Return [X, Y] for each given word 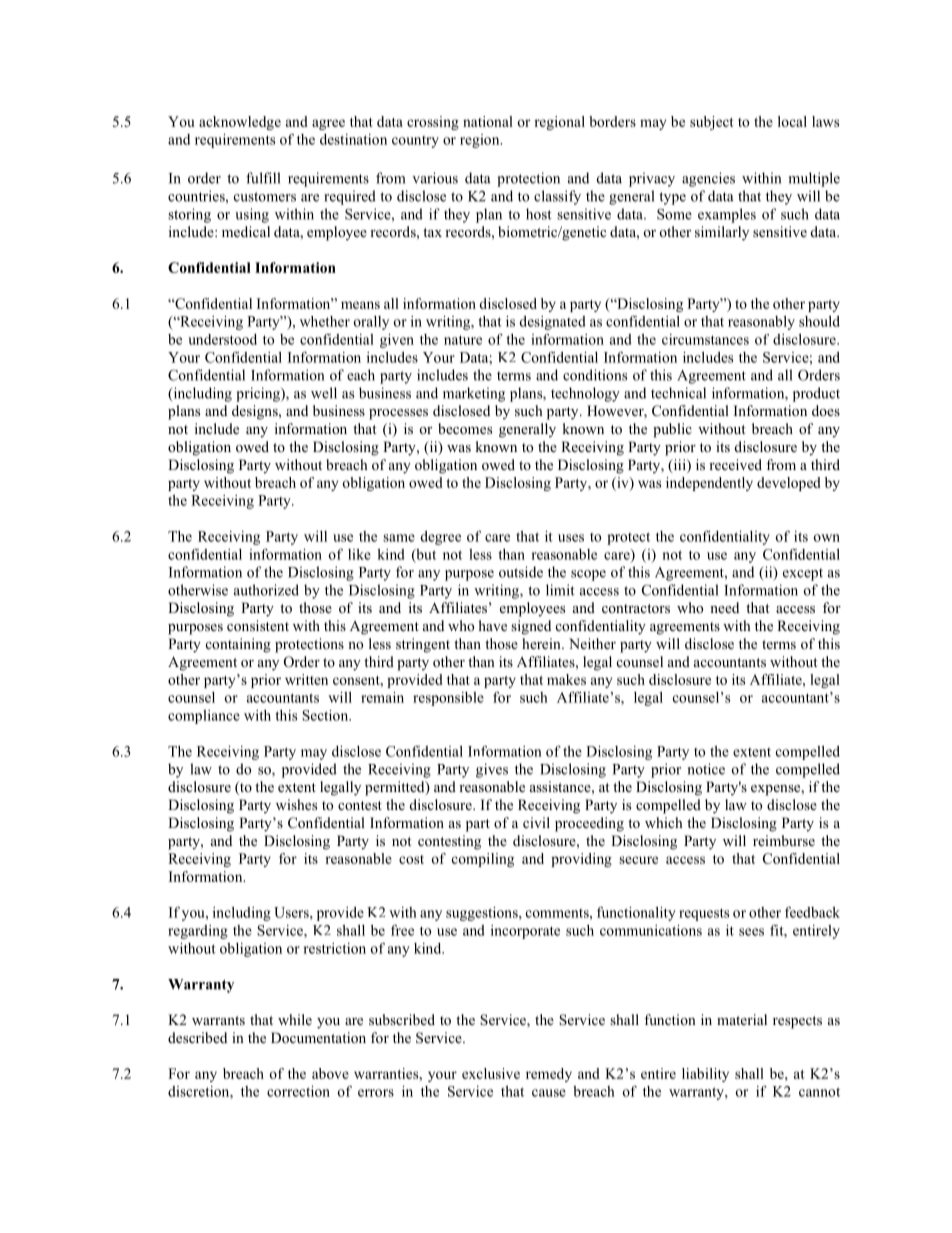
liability [705, 1075]
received [735, 464]
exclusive [491, 1073]
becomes [465, 428]
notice [706, 769]
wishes [296, 804]
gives [492, 770]
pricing [259, 394]
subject [712, 123]
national [488, 121]
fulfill [263, 178]
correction [298, 1091]
